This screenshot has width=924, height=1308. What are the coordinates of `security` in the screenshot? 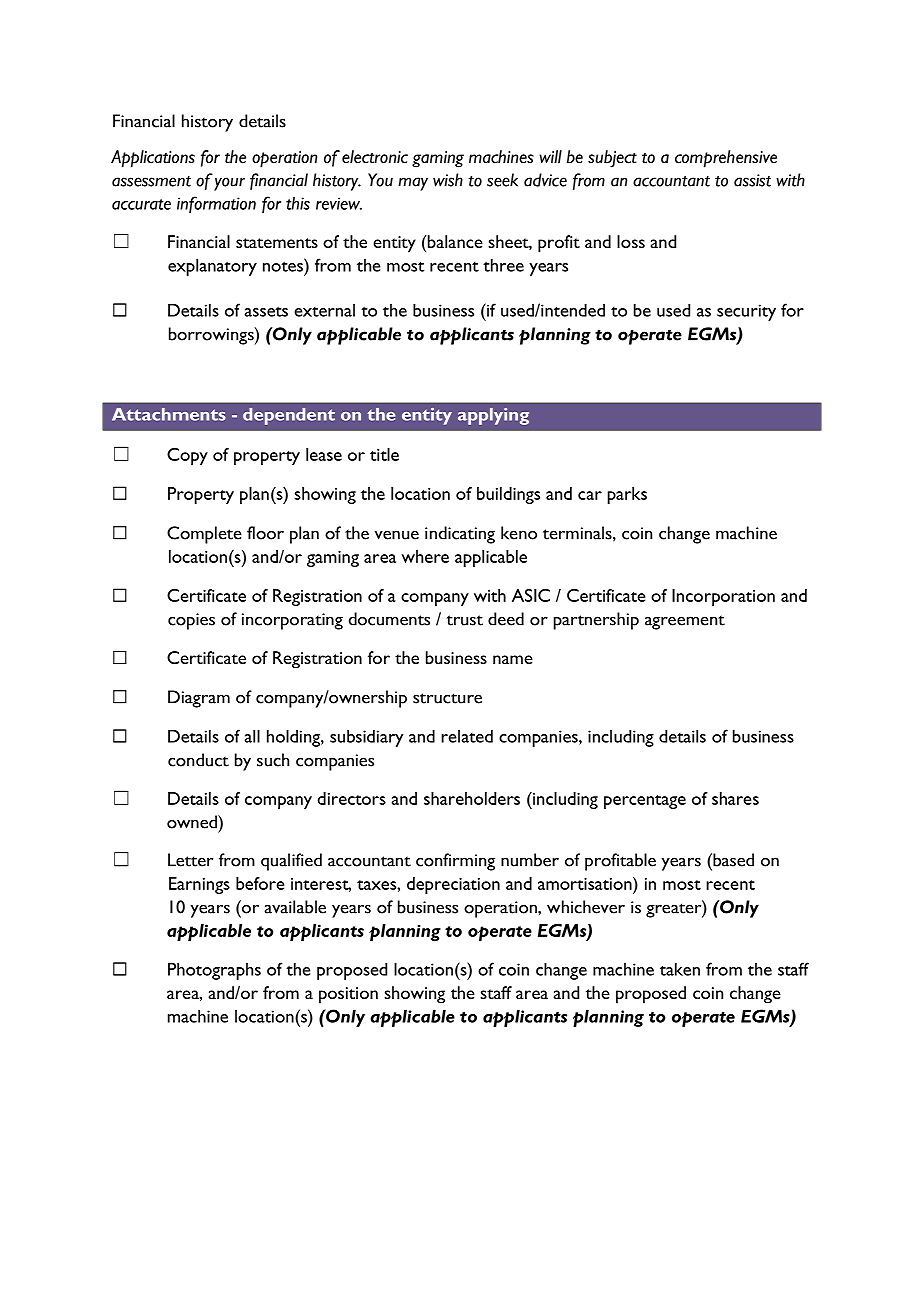 It's located at (746, 312).
